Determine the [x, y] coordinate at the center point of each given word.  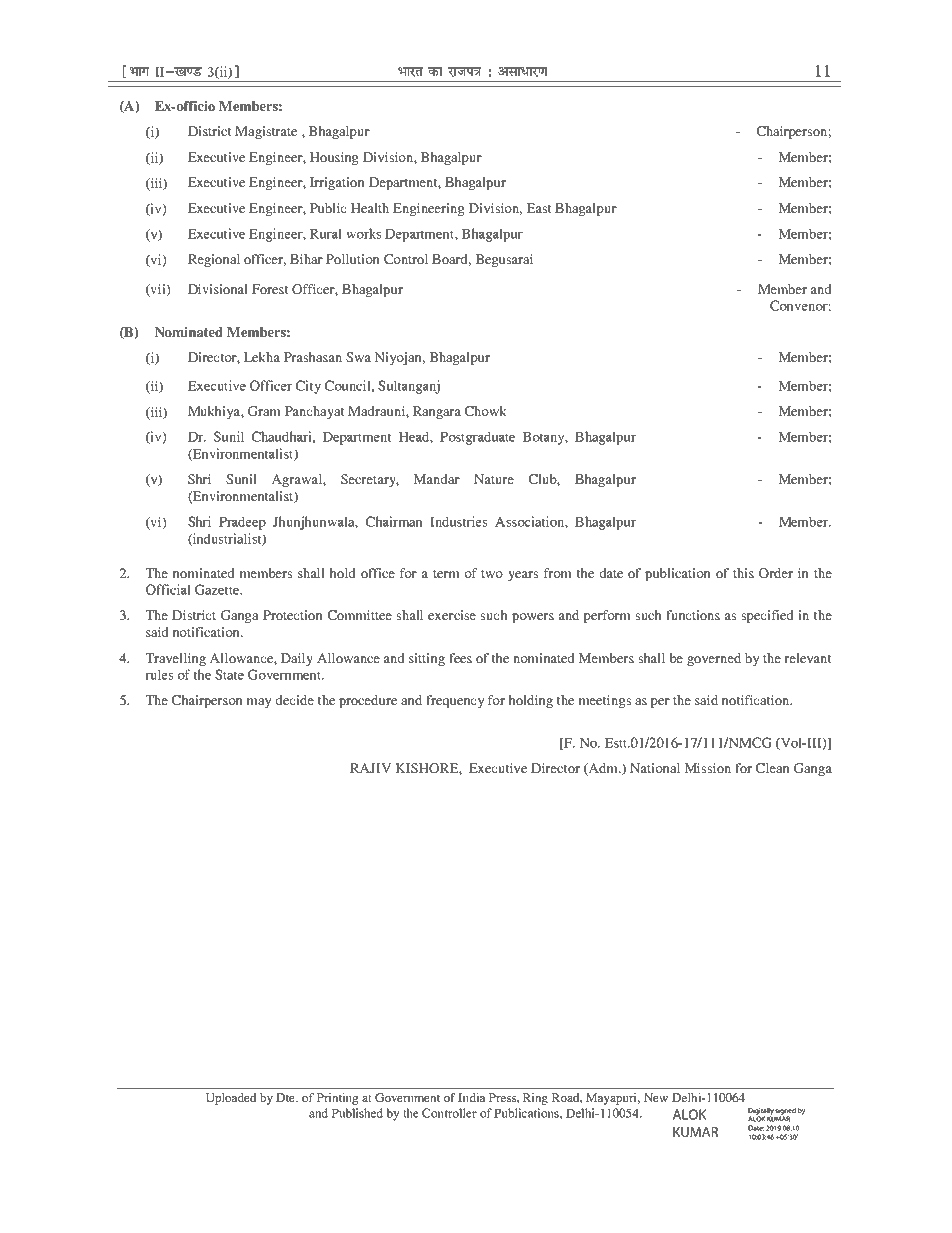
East [539, 208]
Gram [264, 411]
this [743, 573]
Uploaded [231, 1099]
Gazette [218, 589]
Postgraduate [477, 438]
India [471, 1097]
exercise [452, 615]
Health [370, 208]
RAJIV [370, 768]
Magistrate [266, 132]
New [656, 1097]
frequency [455, 701]
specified [767, 616]
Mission [707, 768]
